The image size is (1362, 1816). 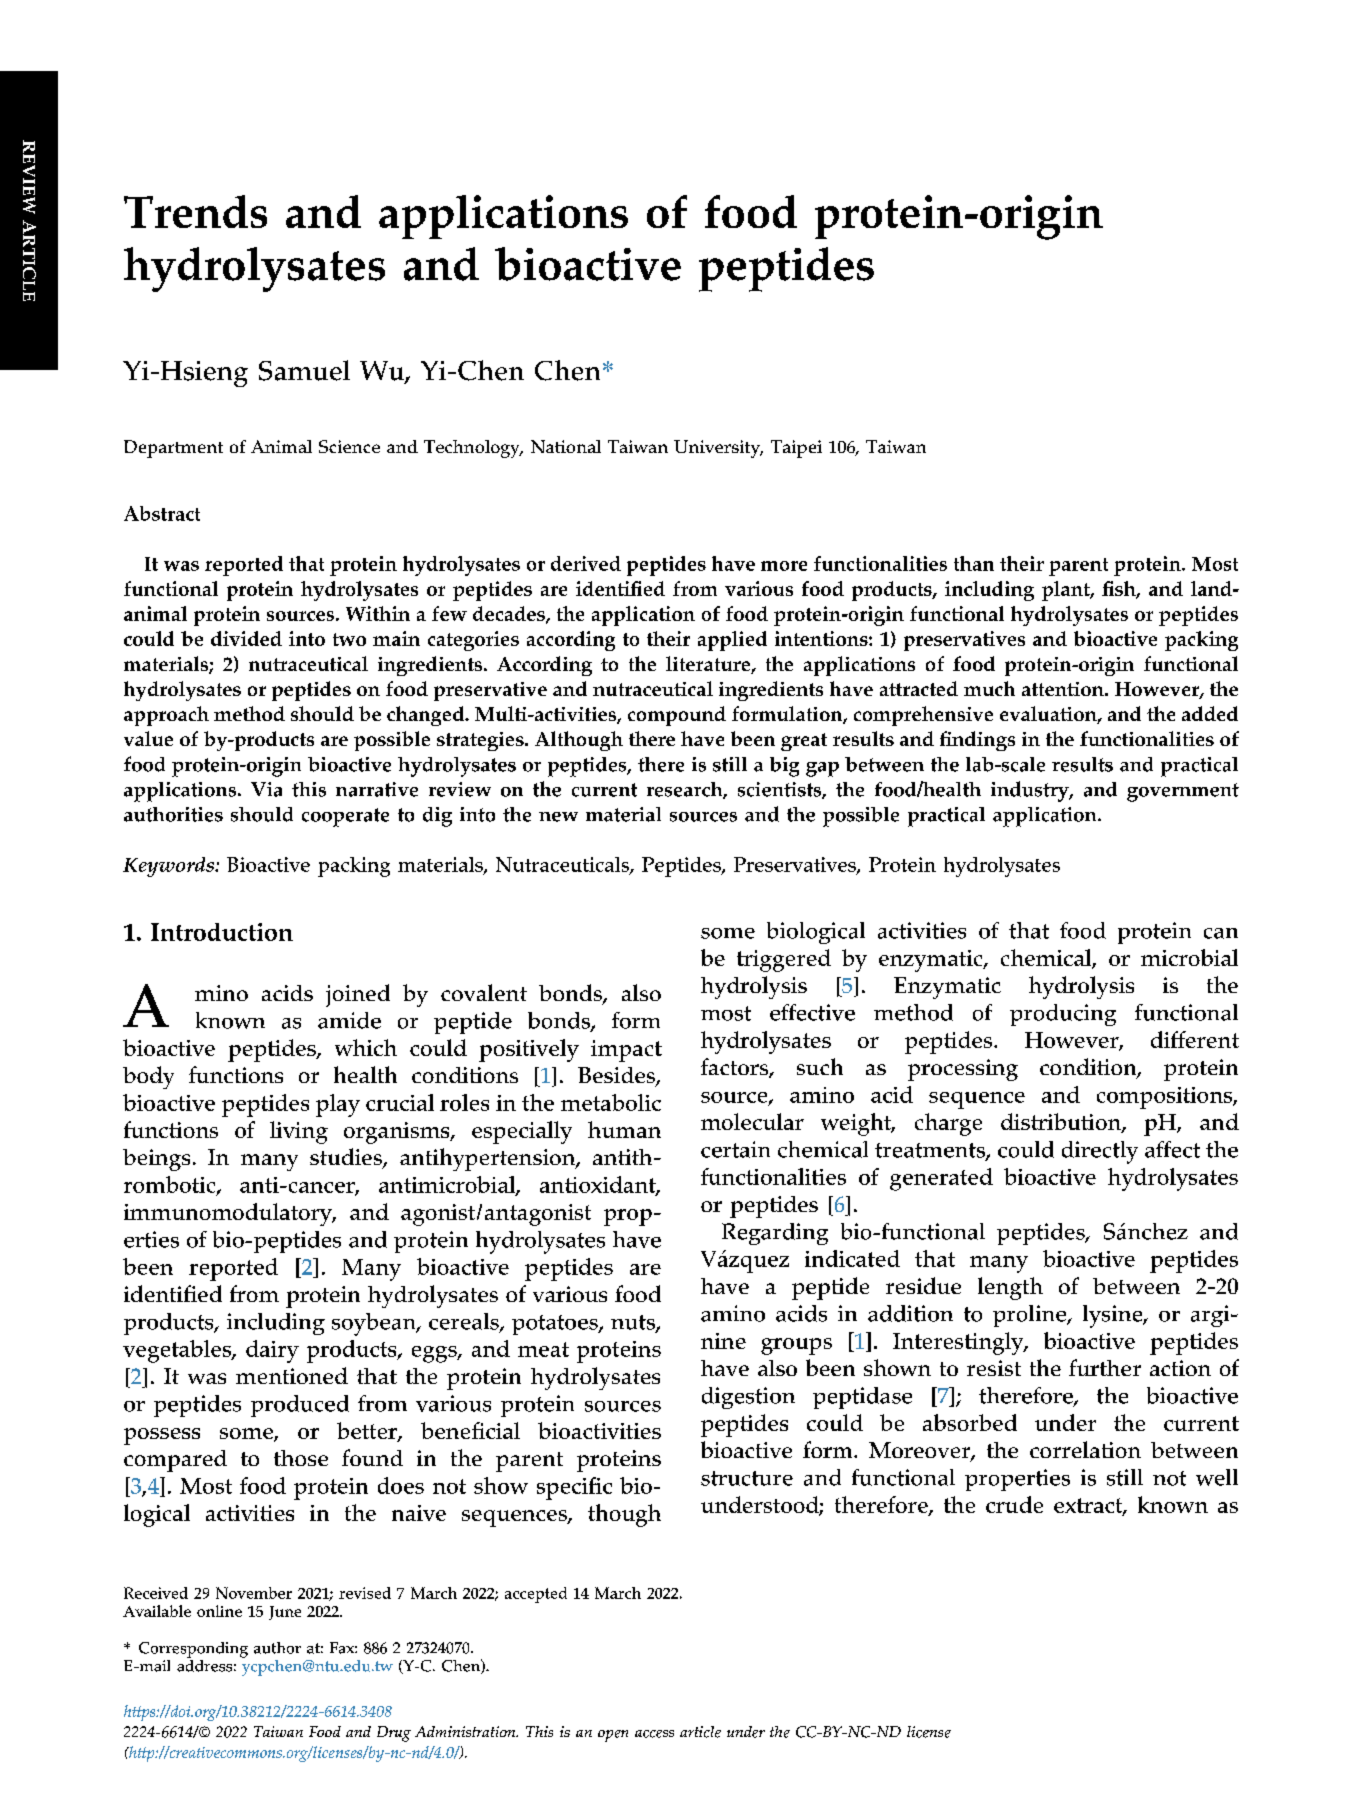 I want to click on Corresponding, so click(x=193, y=1650).
